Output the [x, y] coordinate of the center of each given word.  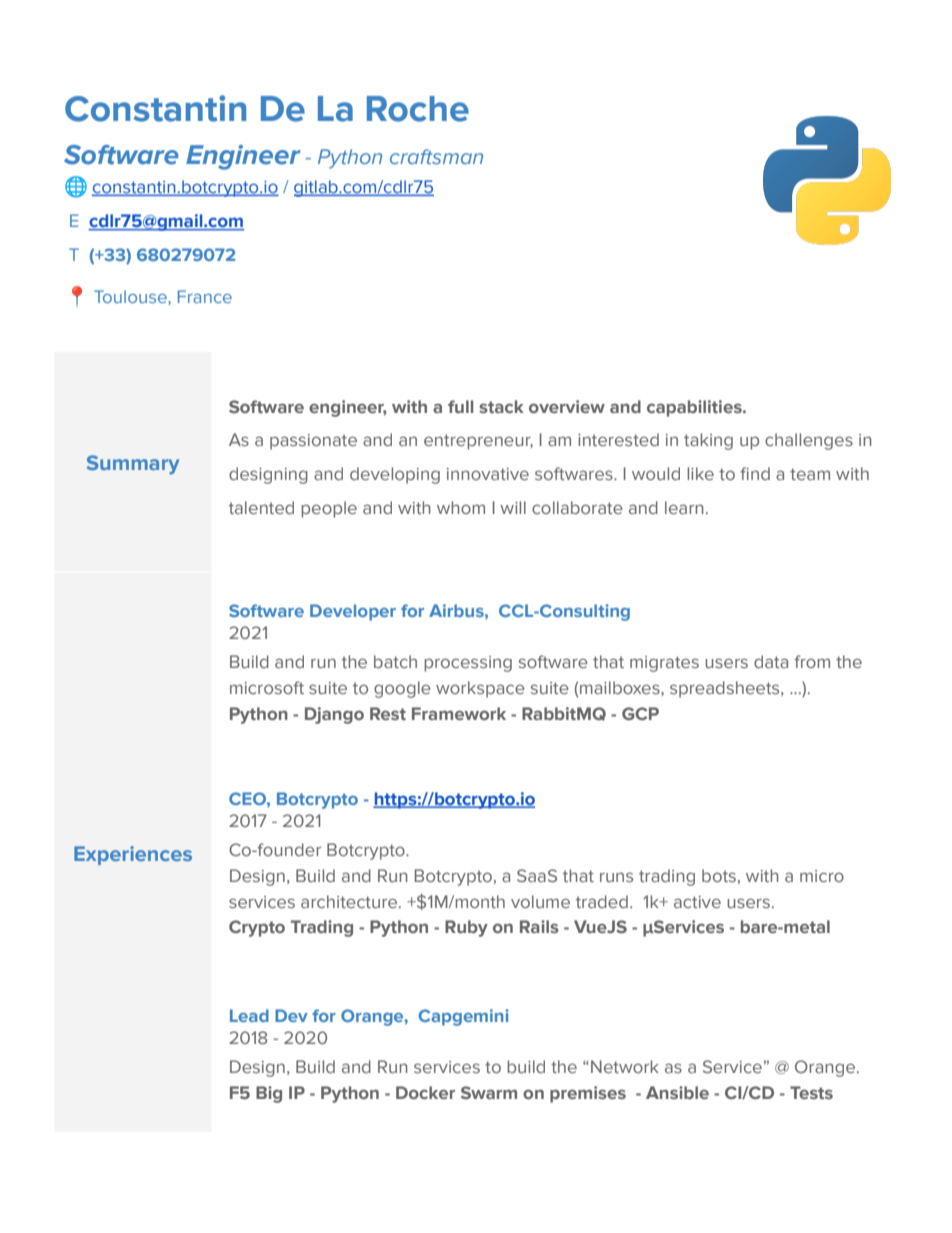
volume [540, 901]
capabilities [695, 408]
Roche [418, 109]
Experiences [133, 855]
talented [261, 507]
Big [269, 1094]
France [205, 296]
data [771, 661]
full [460, 406]
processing [468, 664]
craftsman [436, 156]
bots [719, 875]
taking [708, 441]
